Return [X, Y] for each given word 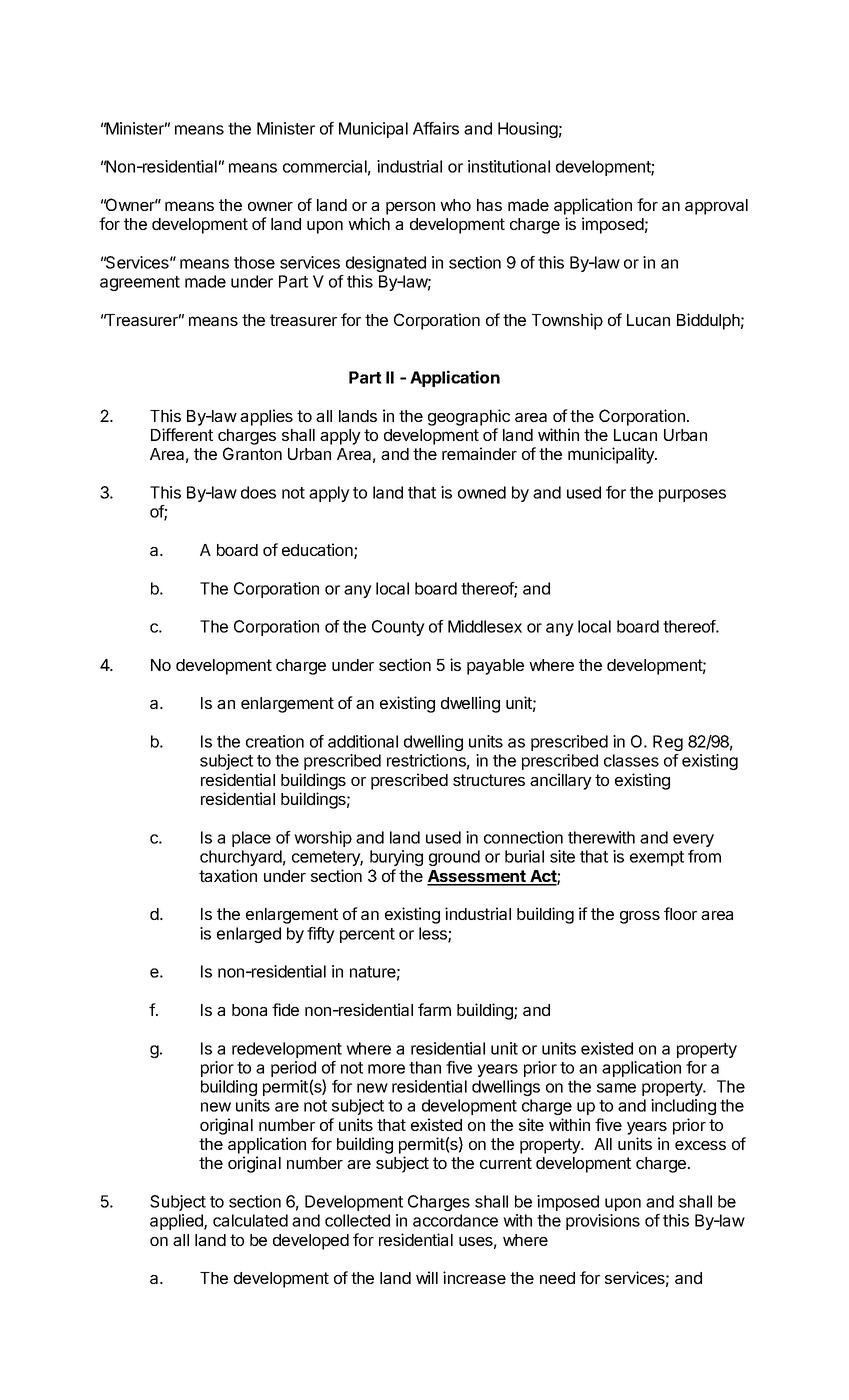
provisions [603, 1222]
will [427, 1277]
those [254, 262]
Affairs [436, 128]
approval [716, 207]
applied [177, 1222]
